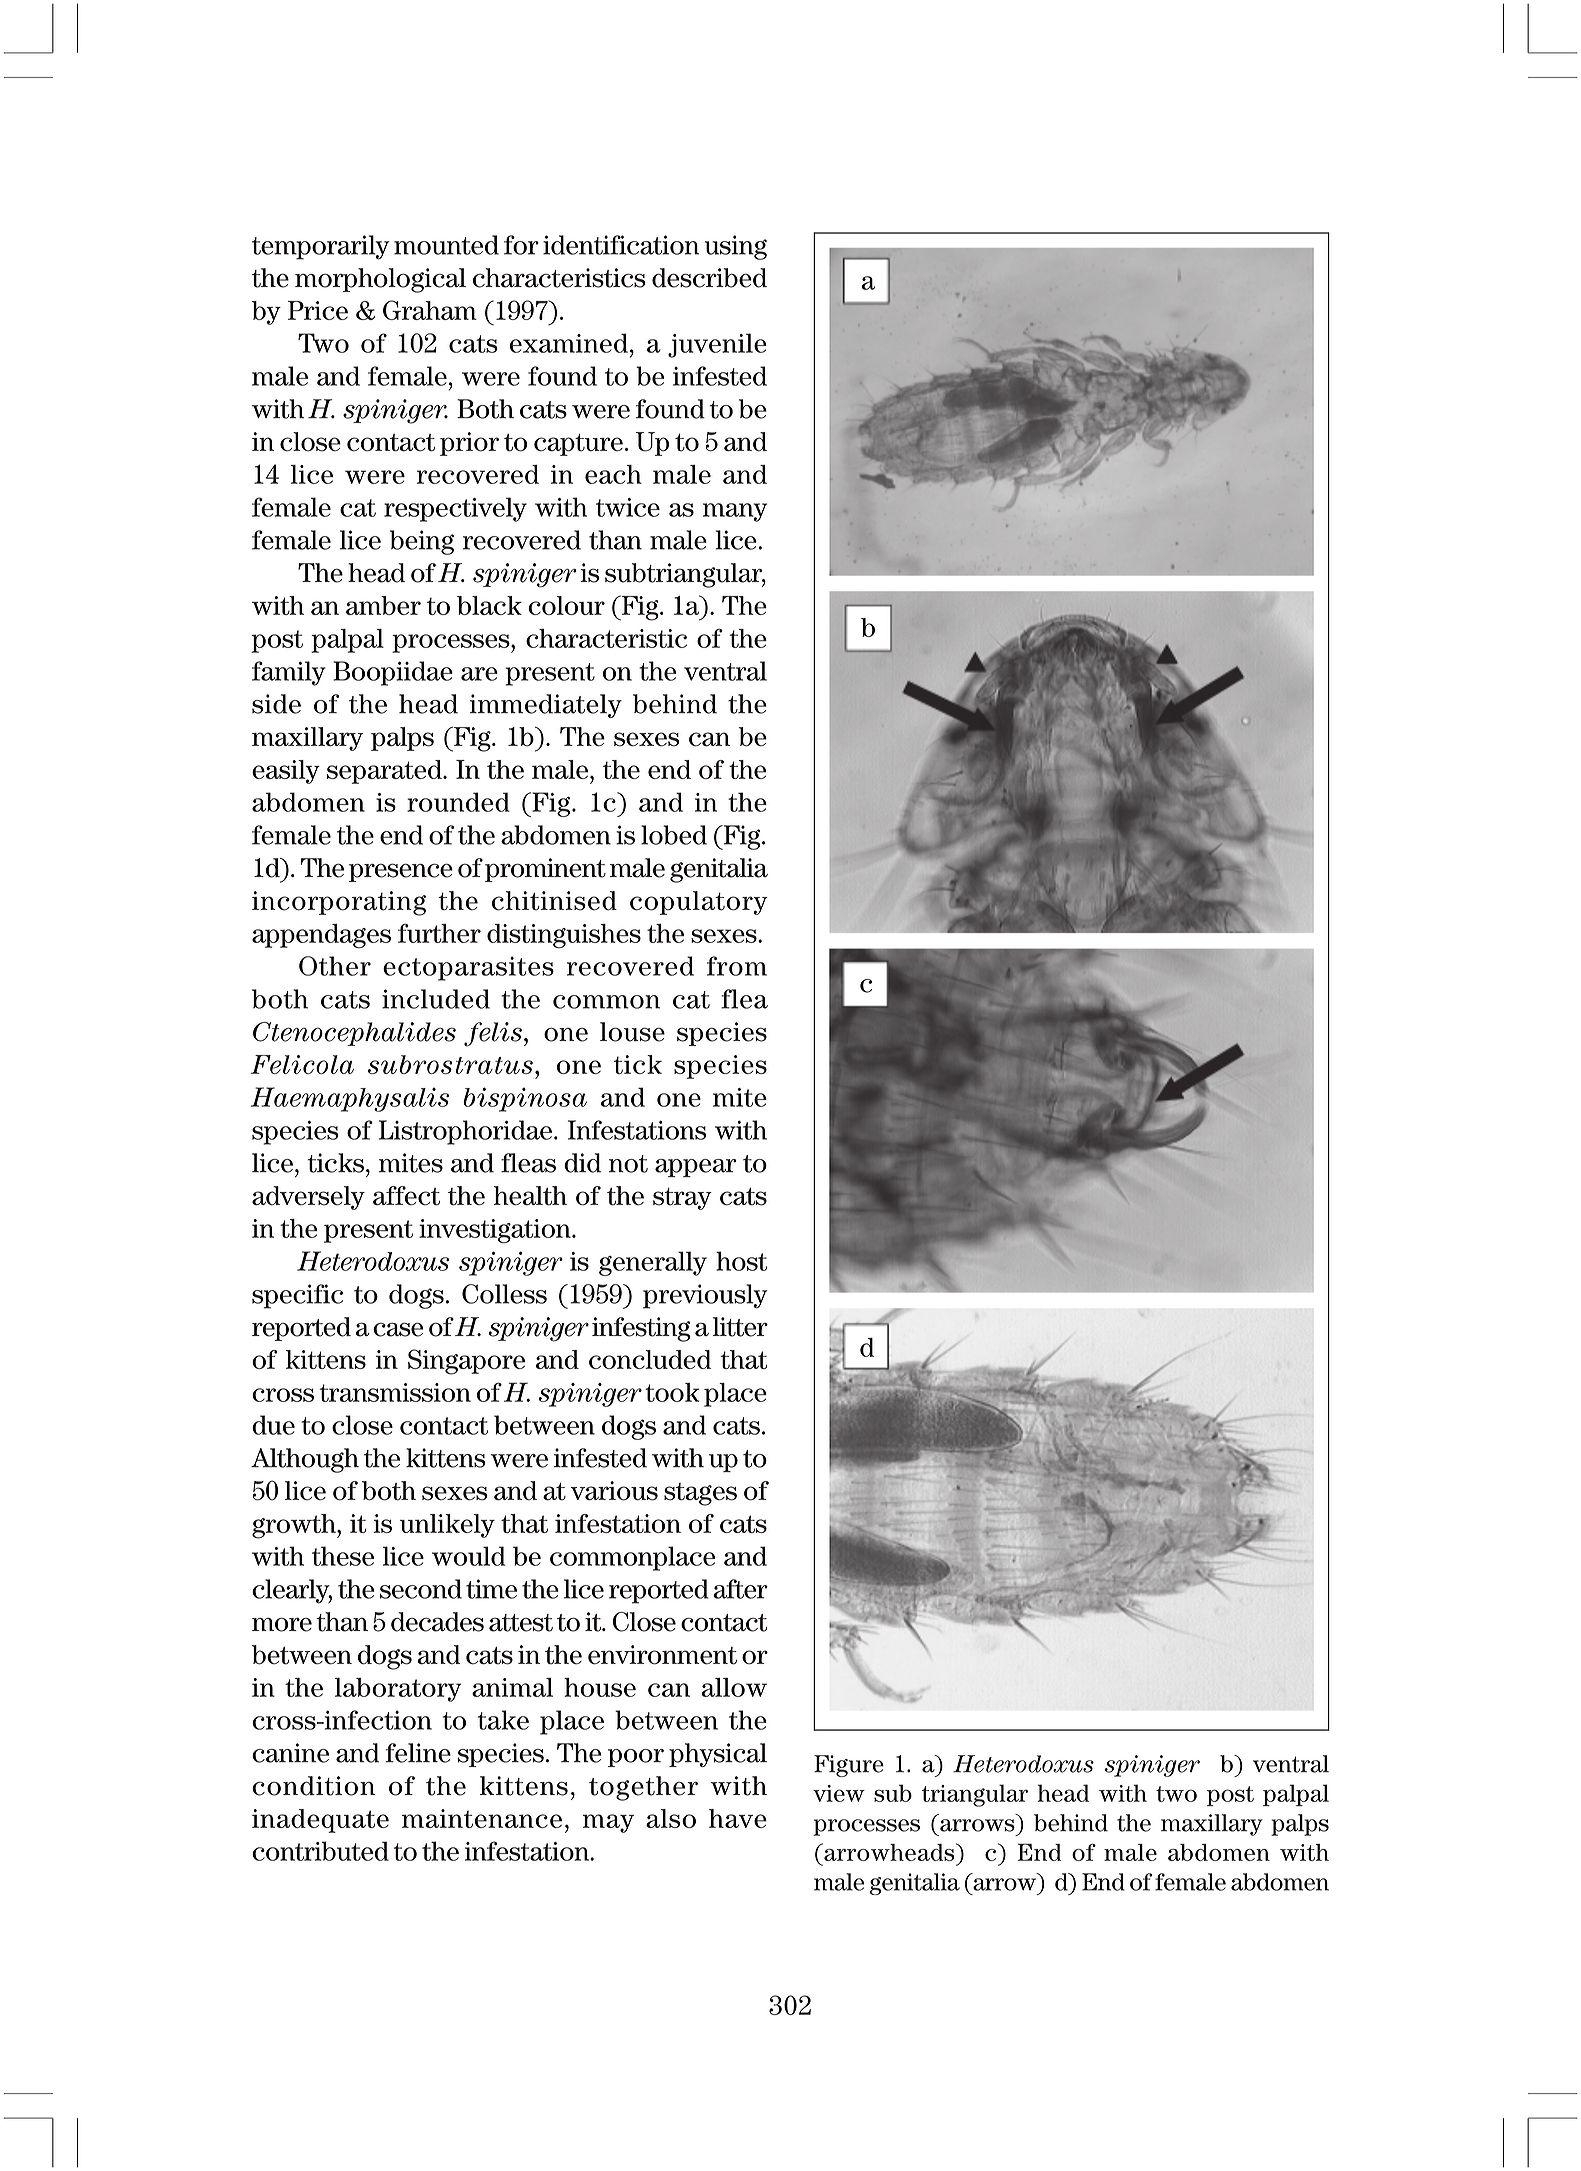 This page has height=2171, width=1581. I want to click on from, so click(737, 966).
